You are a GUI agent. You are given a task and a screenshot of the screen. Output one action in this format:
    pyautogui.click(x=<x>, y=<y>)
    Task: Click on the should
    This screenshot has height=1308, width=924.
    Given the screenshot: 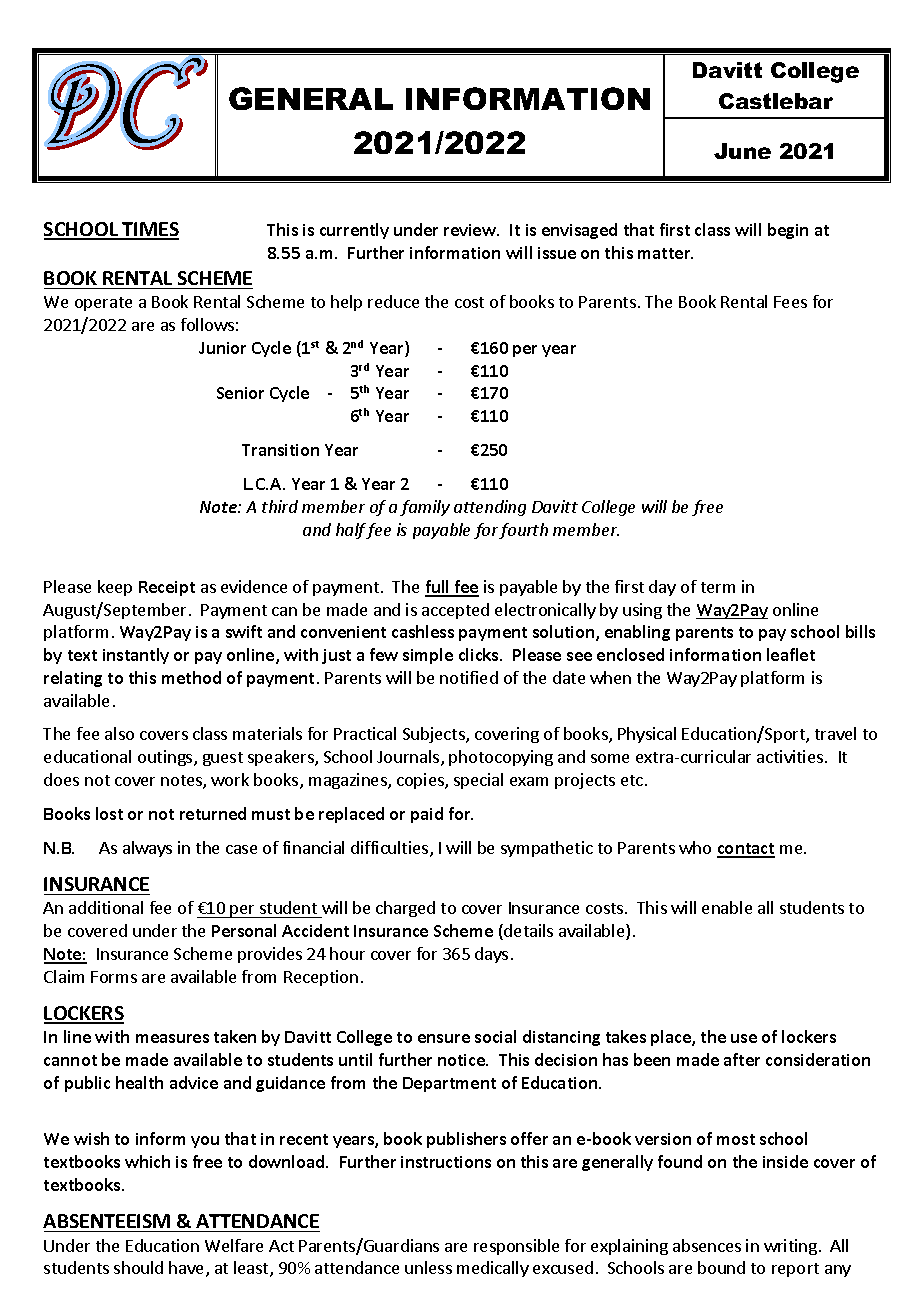 What is the action you would take?
    pyautogui.click(x=138, y=1267)
